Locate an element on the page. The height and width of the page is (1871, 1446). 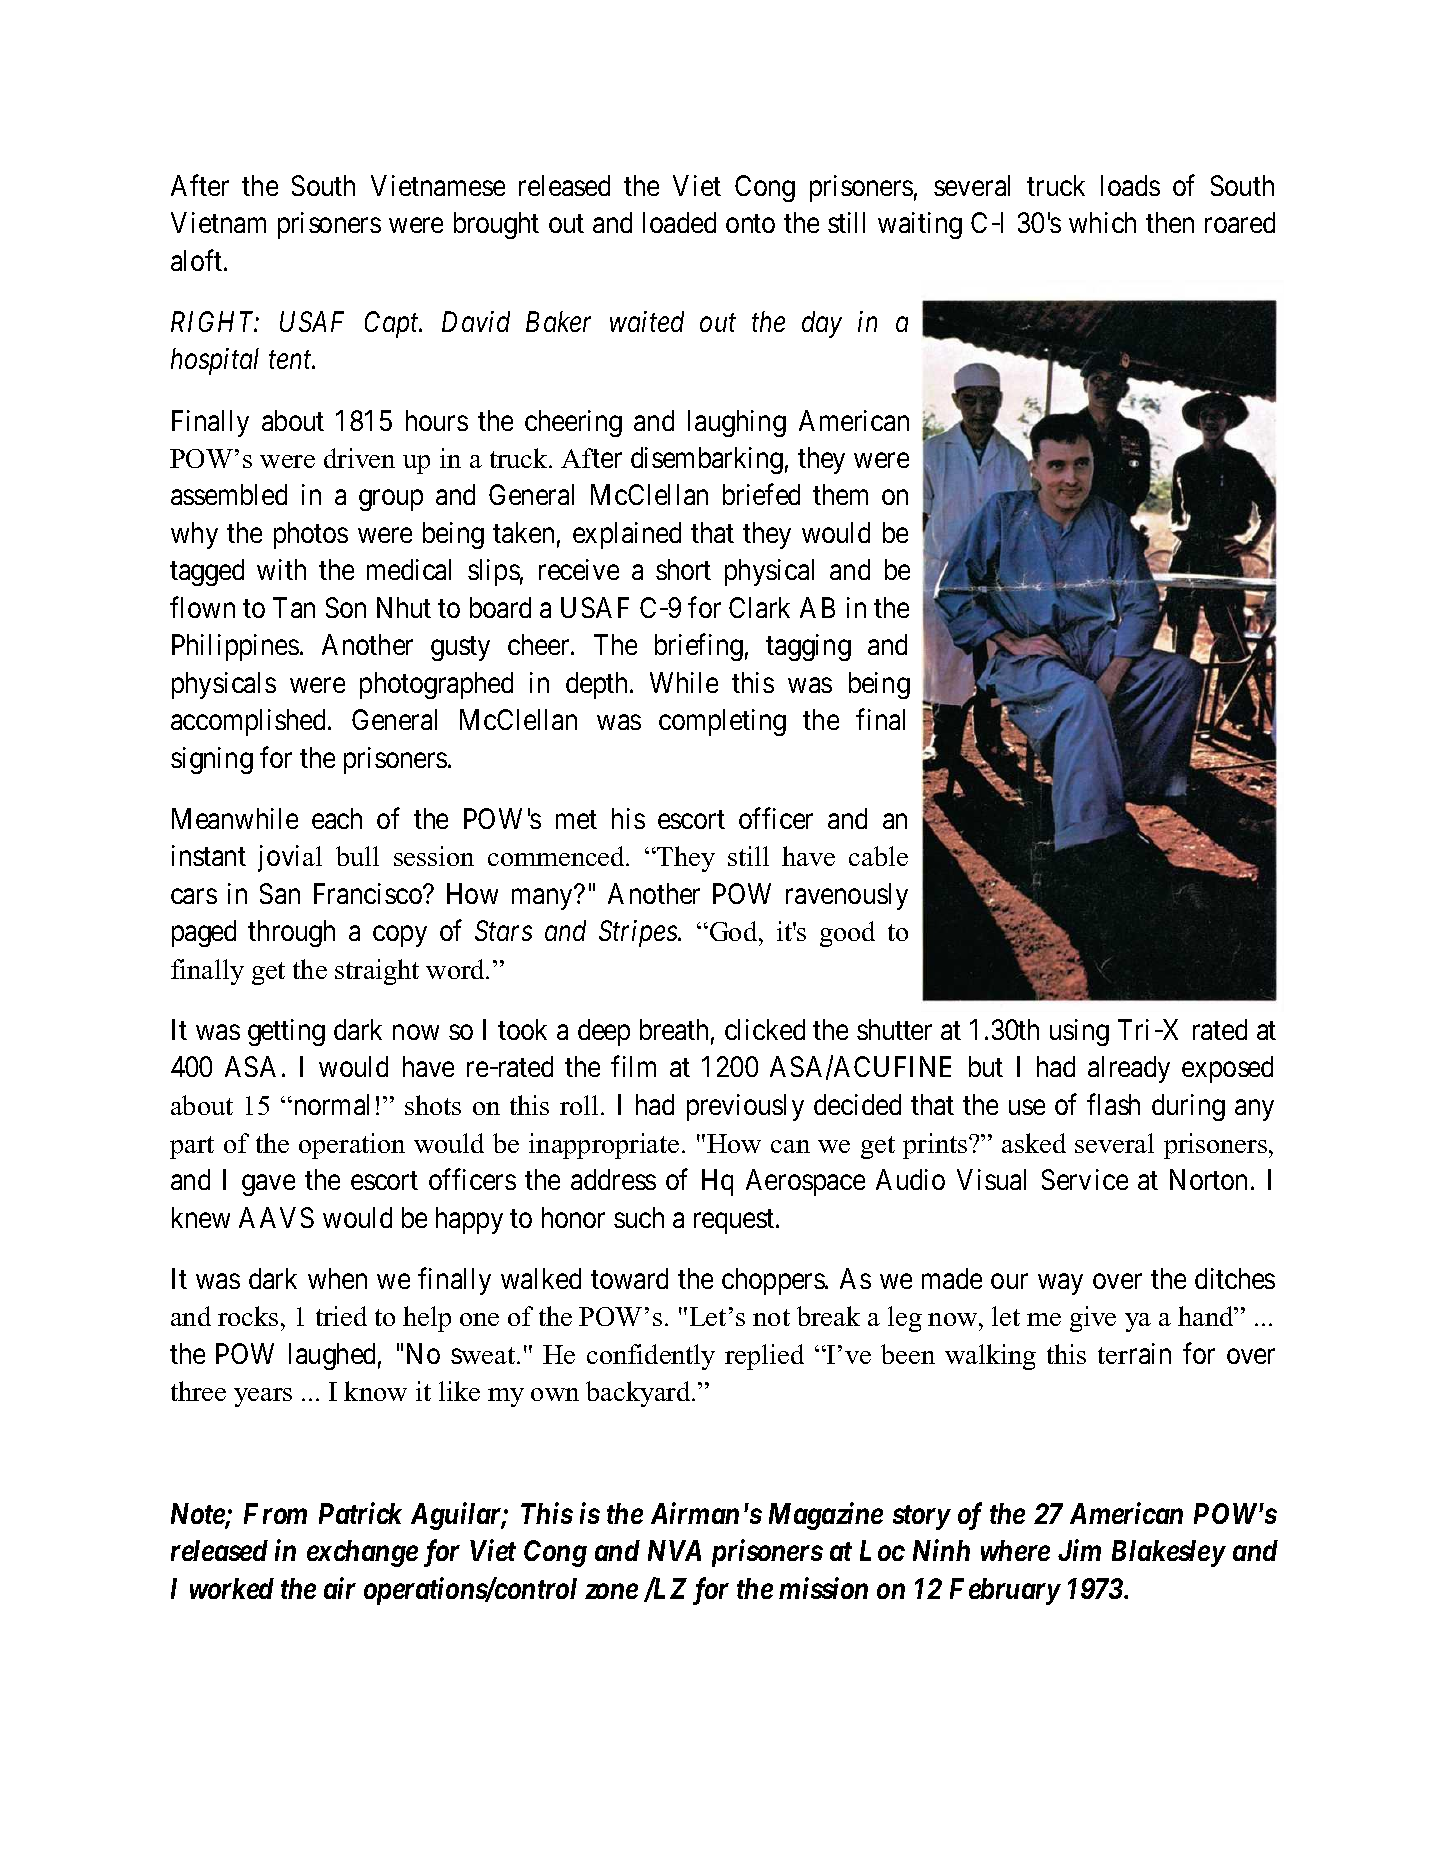
tagging is located at coordinates (808, 647).
